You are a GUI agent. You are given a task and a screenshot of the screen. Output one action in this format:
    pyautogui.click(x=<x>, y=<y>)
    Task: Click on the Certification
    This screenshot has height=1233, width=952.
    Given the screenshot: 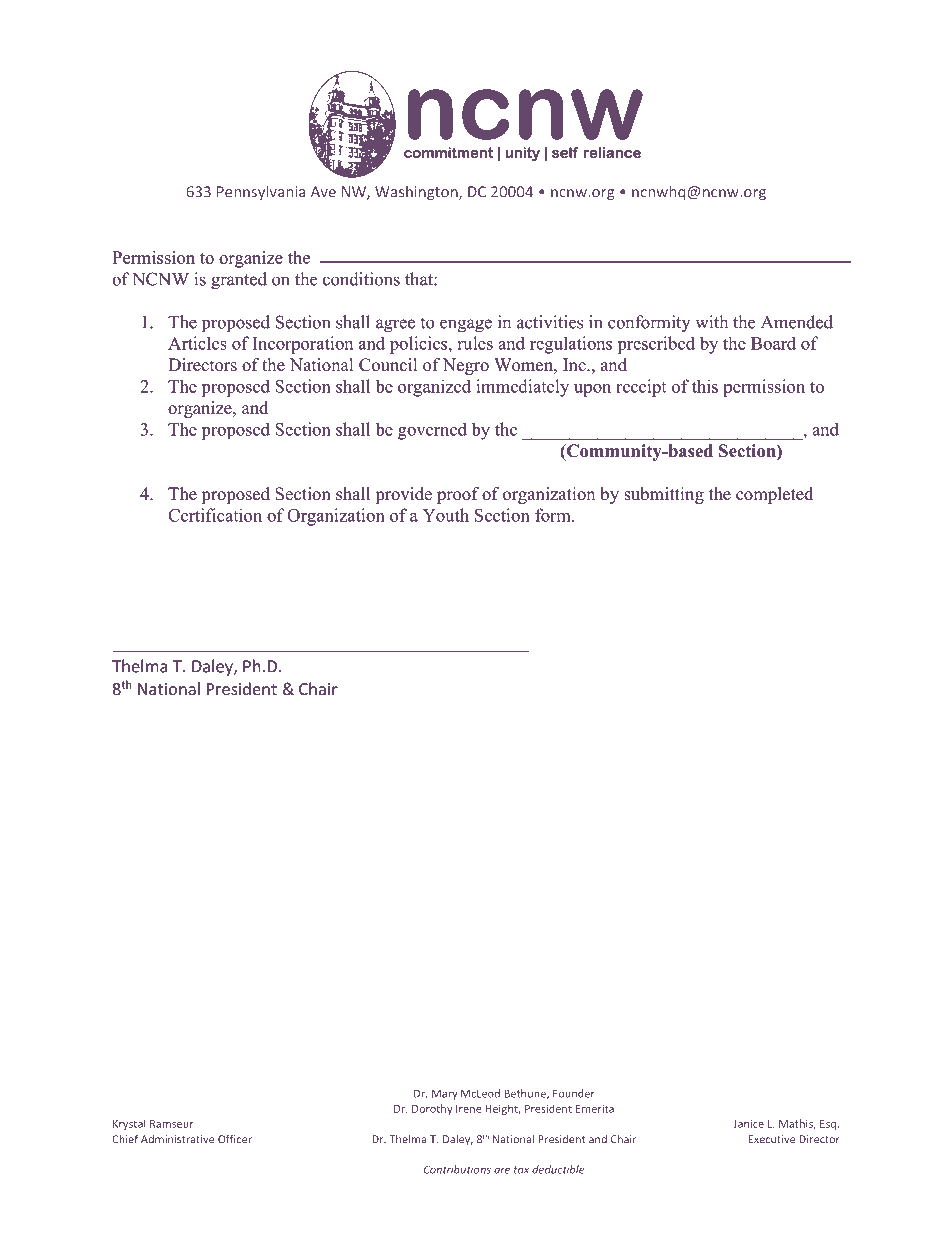 What is the action you would take?
    pyautogui.click(x=215, y=515)
